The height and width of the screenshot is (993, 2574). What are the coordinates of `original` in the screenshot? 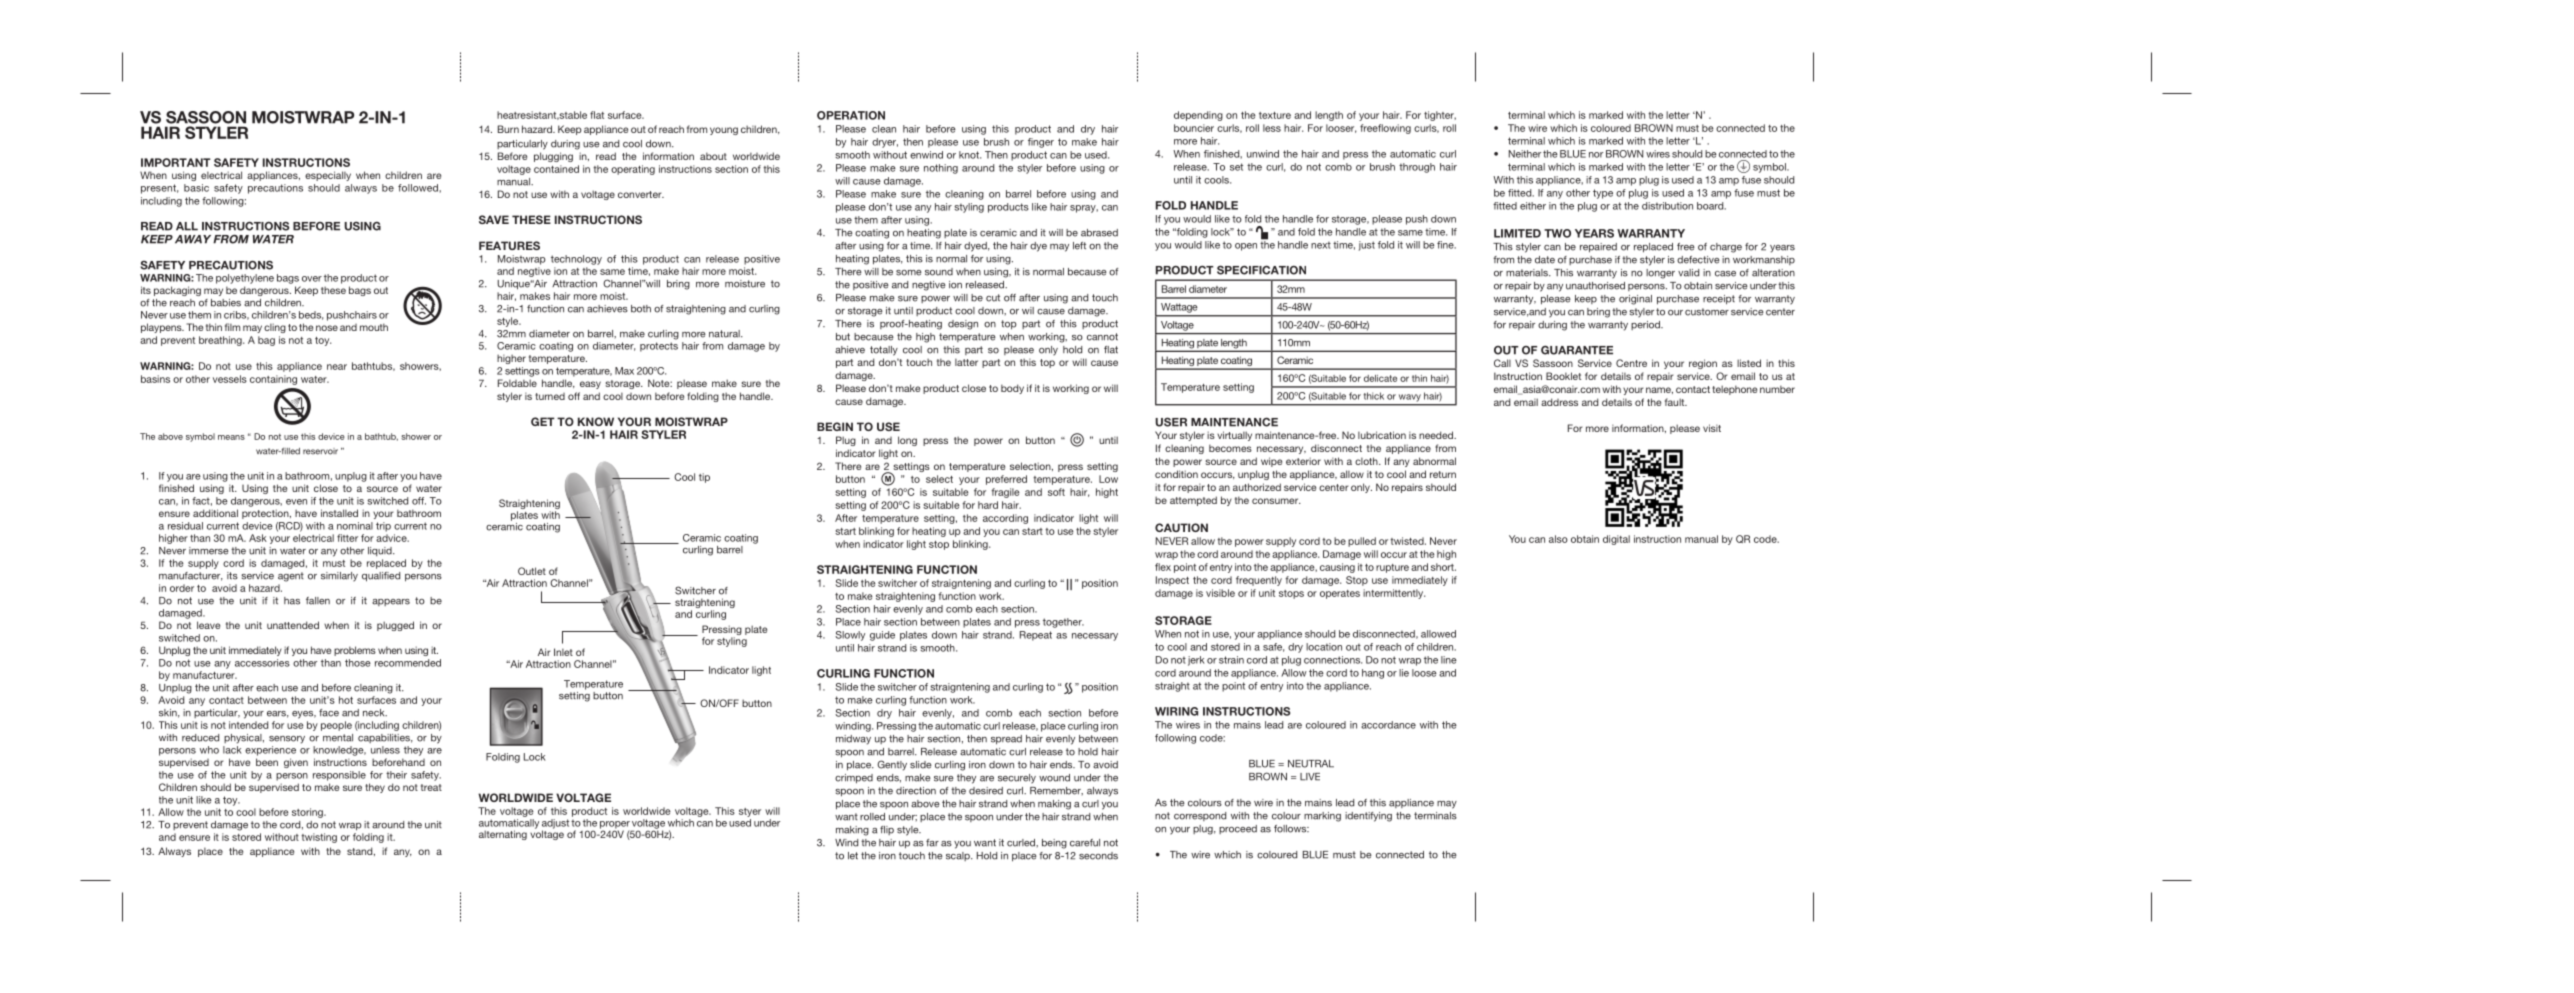 It's located at (1635, 300).
